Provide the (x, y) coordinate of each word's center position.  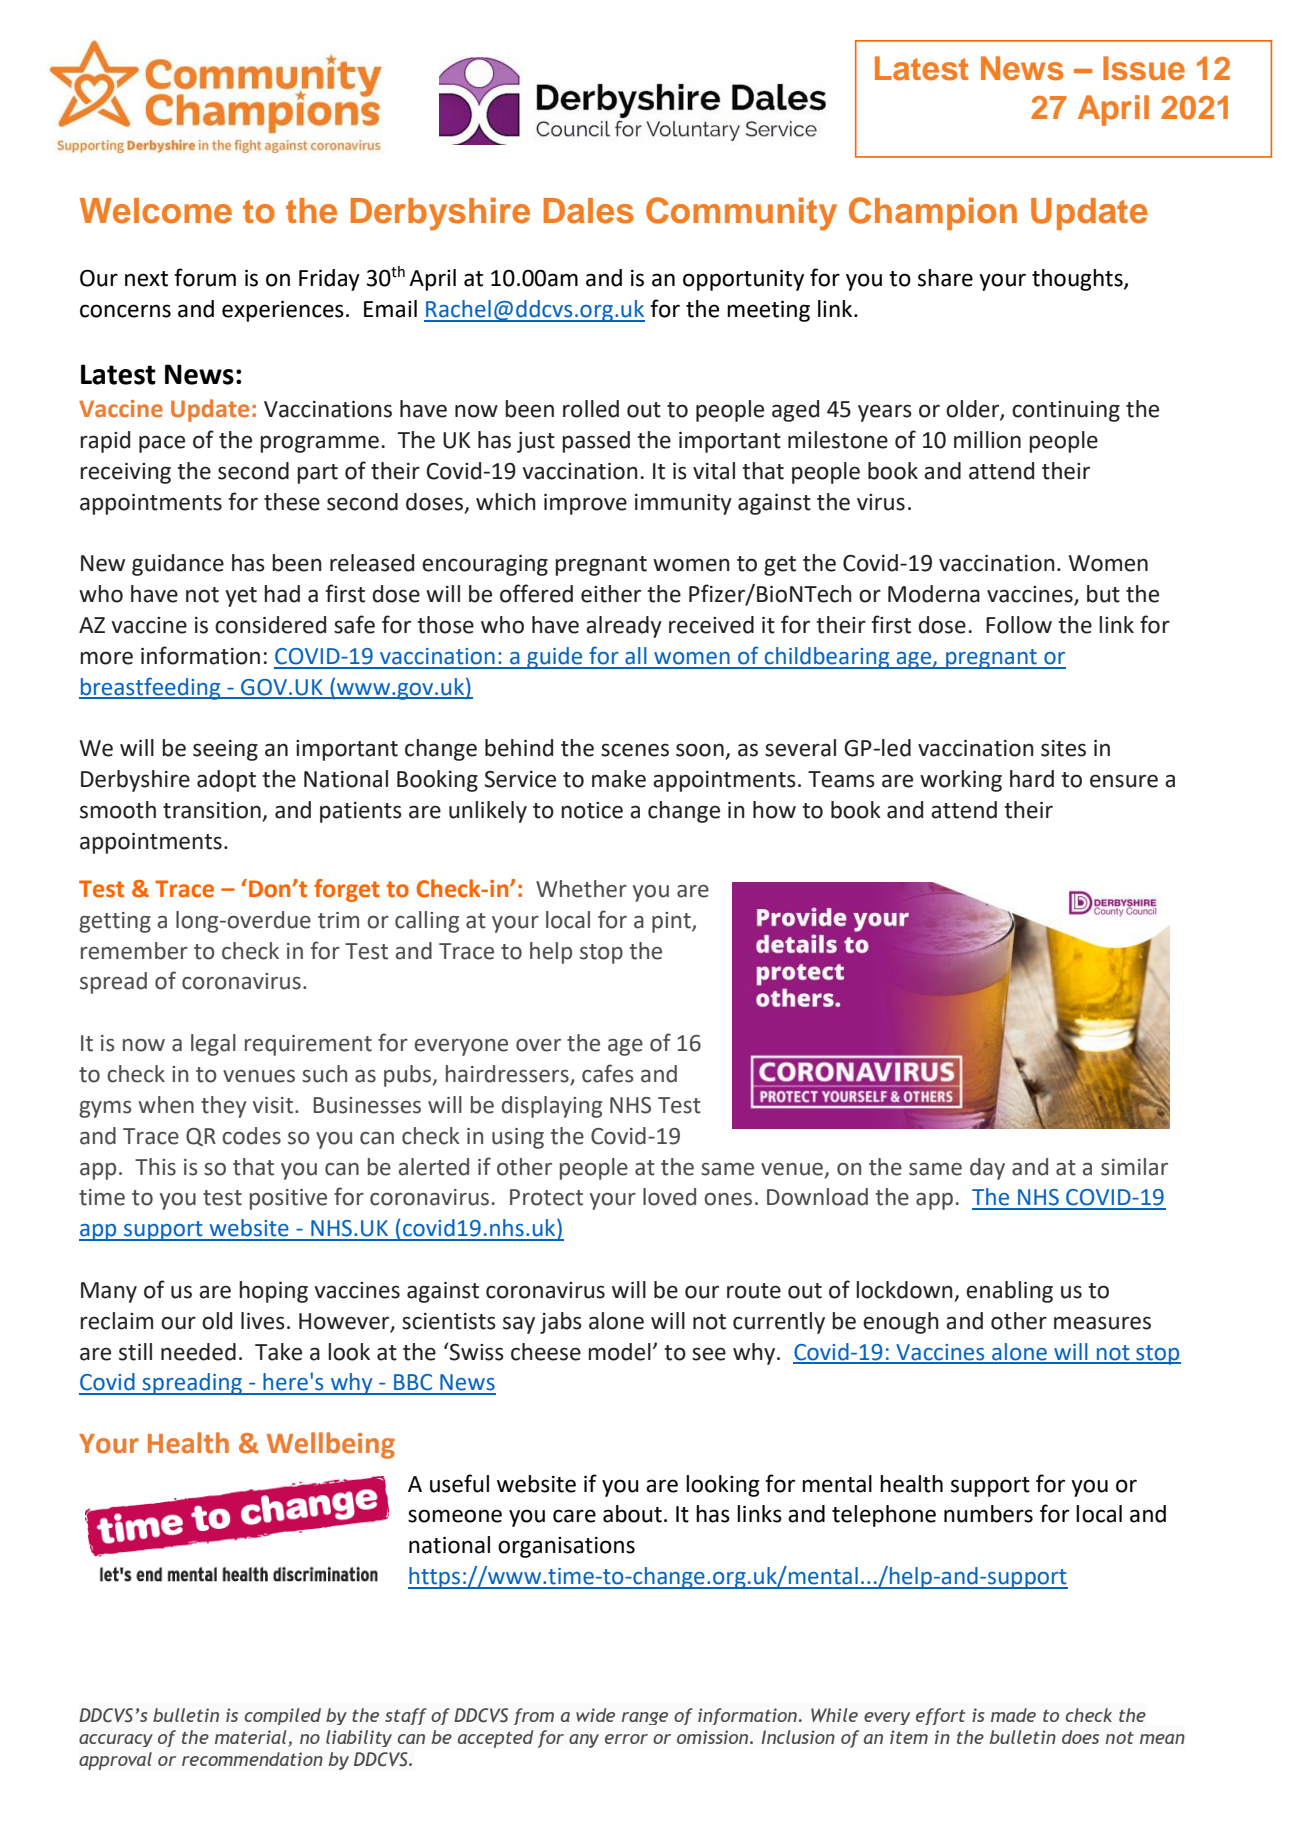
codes (251, 1136)
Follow (1019, 625)
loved (669, 1197)
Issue (1144, 68)
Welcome (156, 211)
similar (1134, 1167)
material (250, 1737)
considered (270, 625)
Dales (589, 211)
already (624, 627)
